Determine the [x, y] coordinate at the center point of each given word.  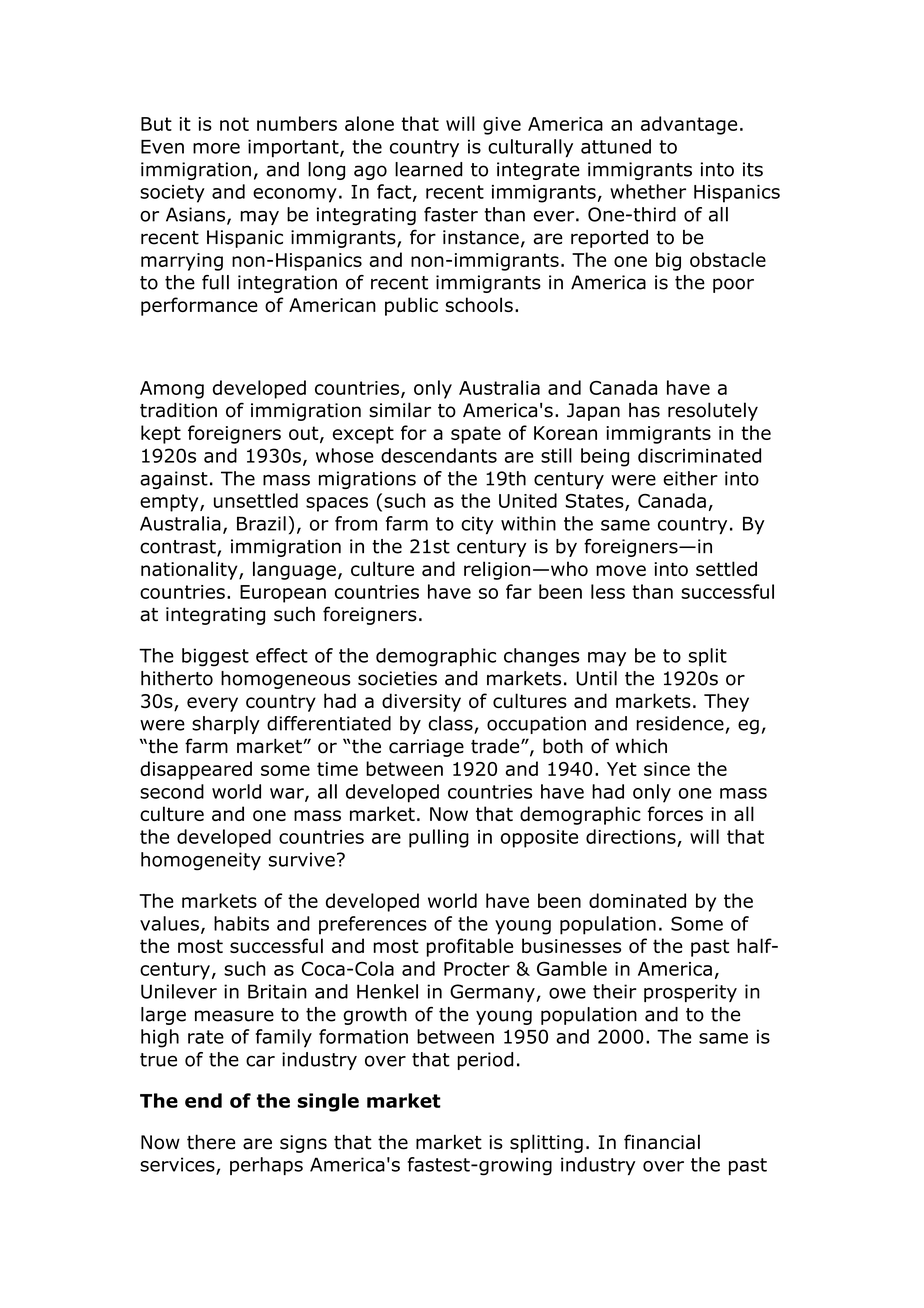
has [644, 410]
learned [429, 169]
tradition [178, 410]
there [211, 1142]
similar [400, 410]
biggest [215, 657]
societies [397, 678]
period [485, 1061]
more [216, 148]
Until [596, 678]
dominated [637, 900]
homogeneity [201, 861]
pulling [439, 838]
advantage [689, 125]
